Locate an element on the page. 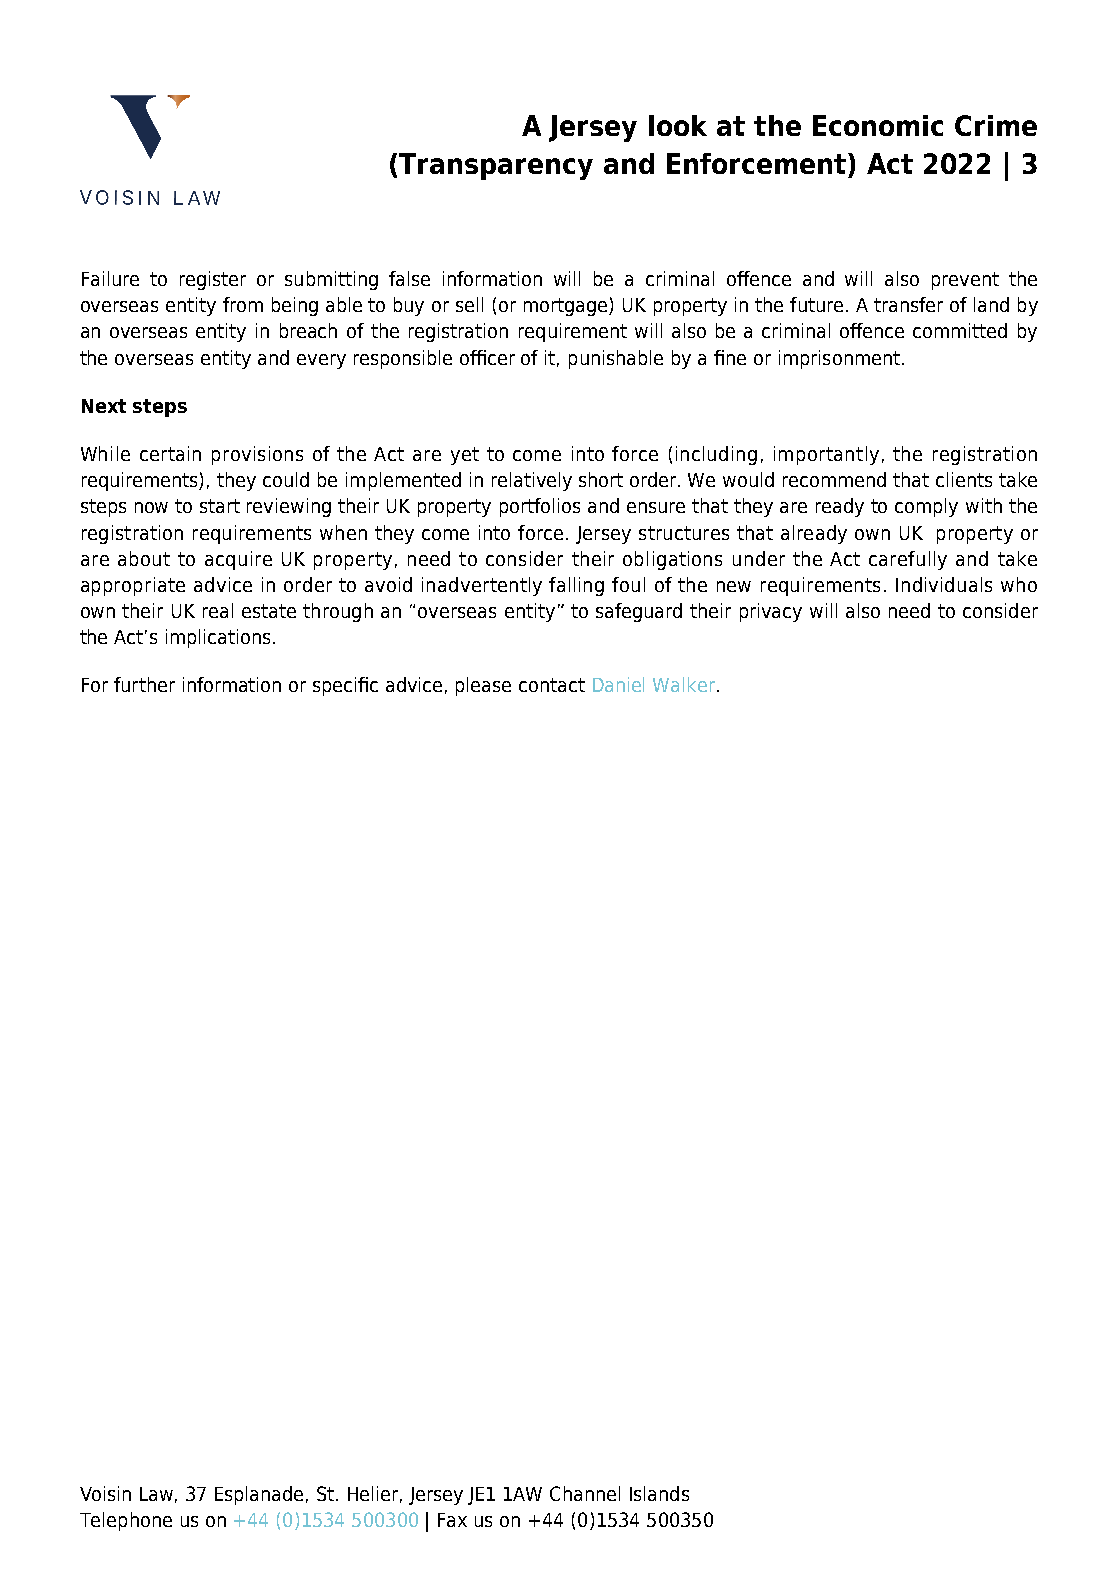  Economic is located at coordinates (878, 125).
